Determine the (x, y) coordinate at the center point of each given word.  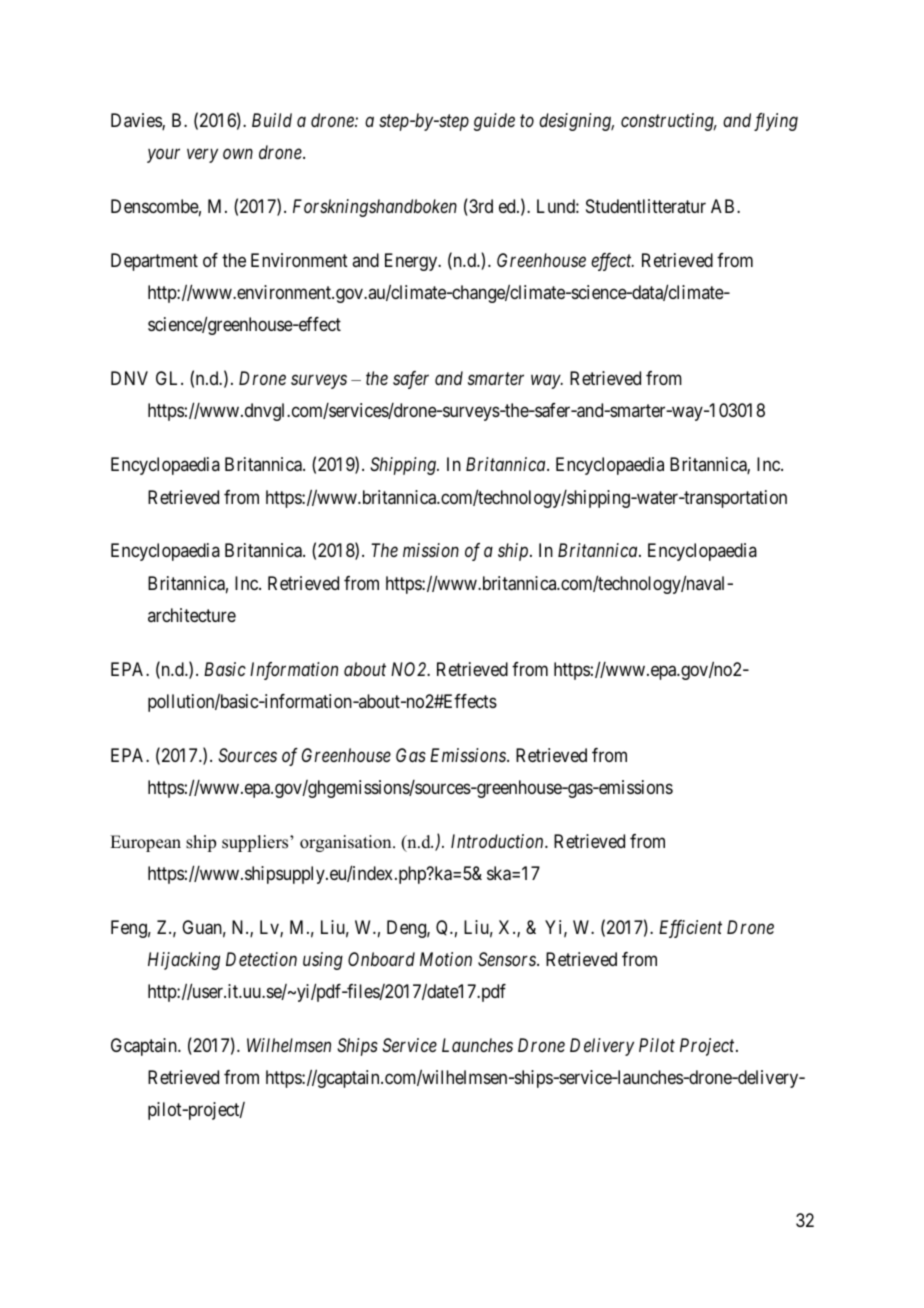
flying (776, 122)
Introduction (498, 841)
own (238, 154)
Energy (412, 262)
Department (154, 262)
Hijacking (184, 961)
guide (494, 122)
